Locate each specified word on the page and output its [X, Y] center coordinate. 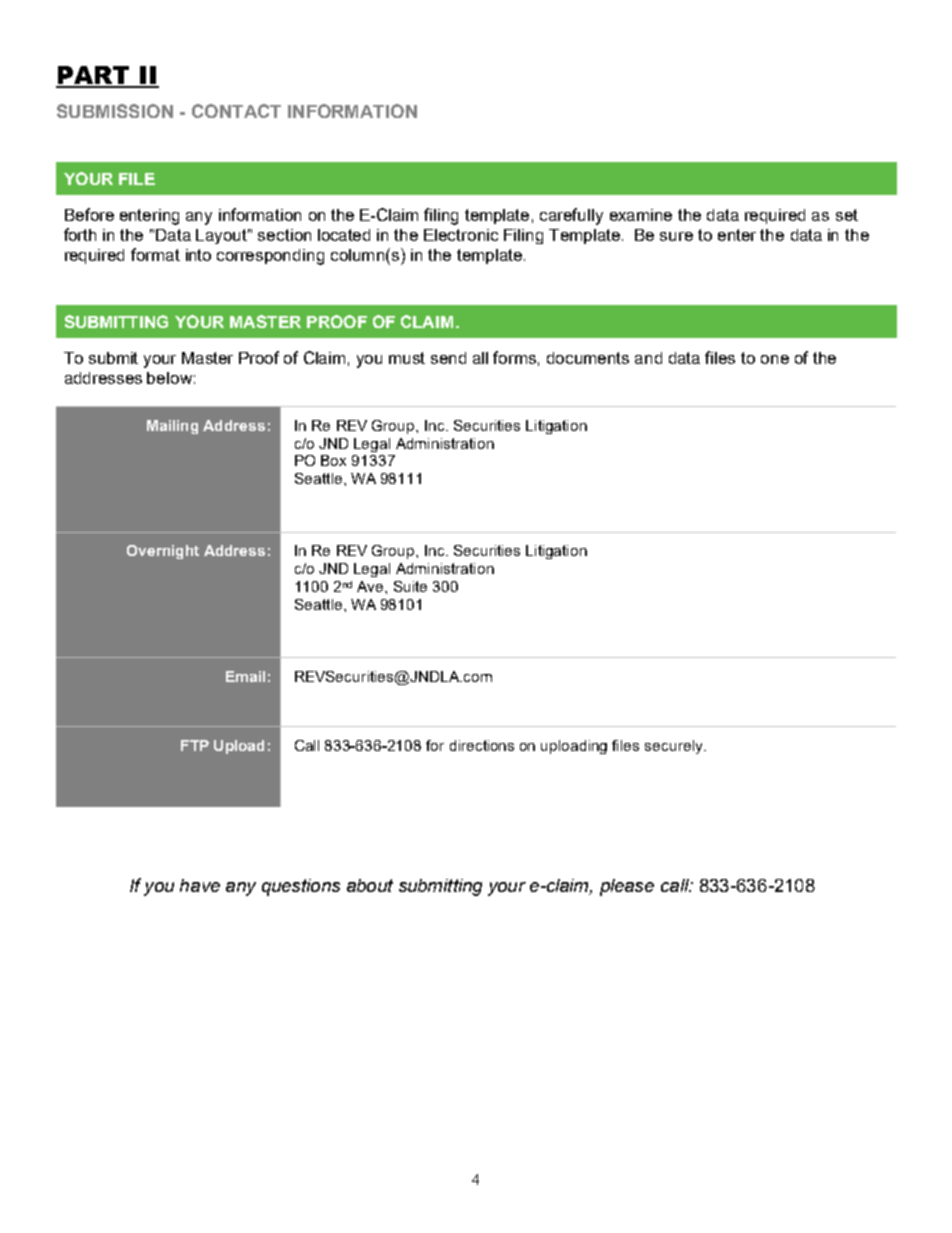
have [200, 885]
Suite [410, 586]
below [169, 378]
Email [245, 676]
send [448, 358]
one [775, 359]
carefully [571, 216]
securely [675, 747]
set [847, 215]
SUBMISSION [115, 111]
